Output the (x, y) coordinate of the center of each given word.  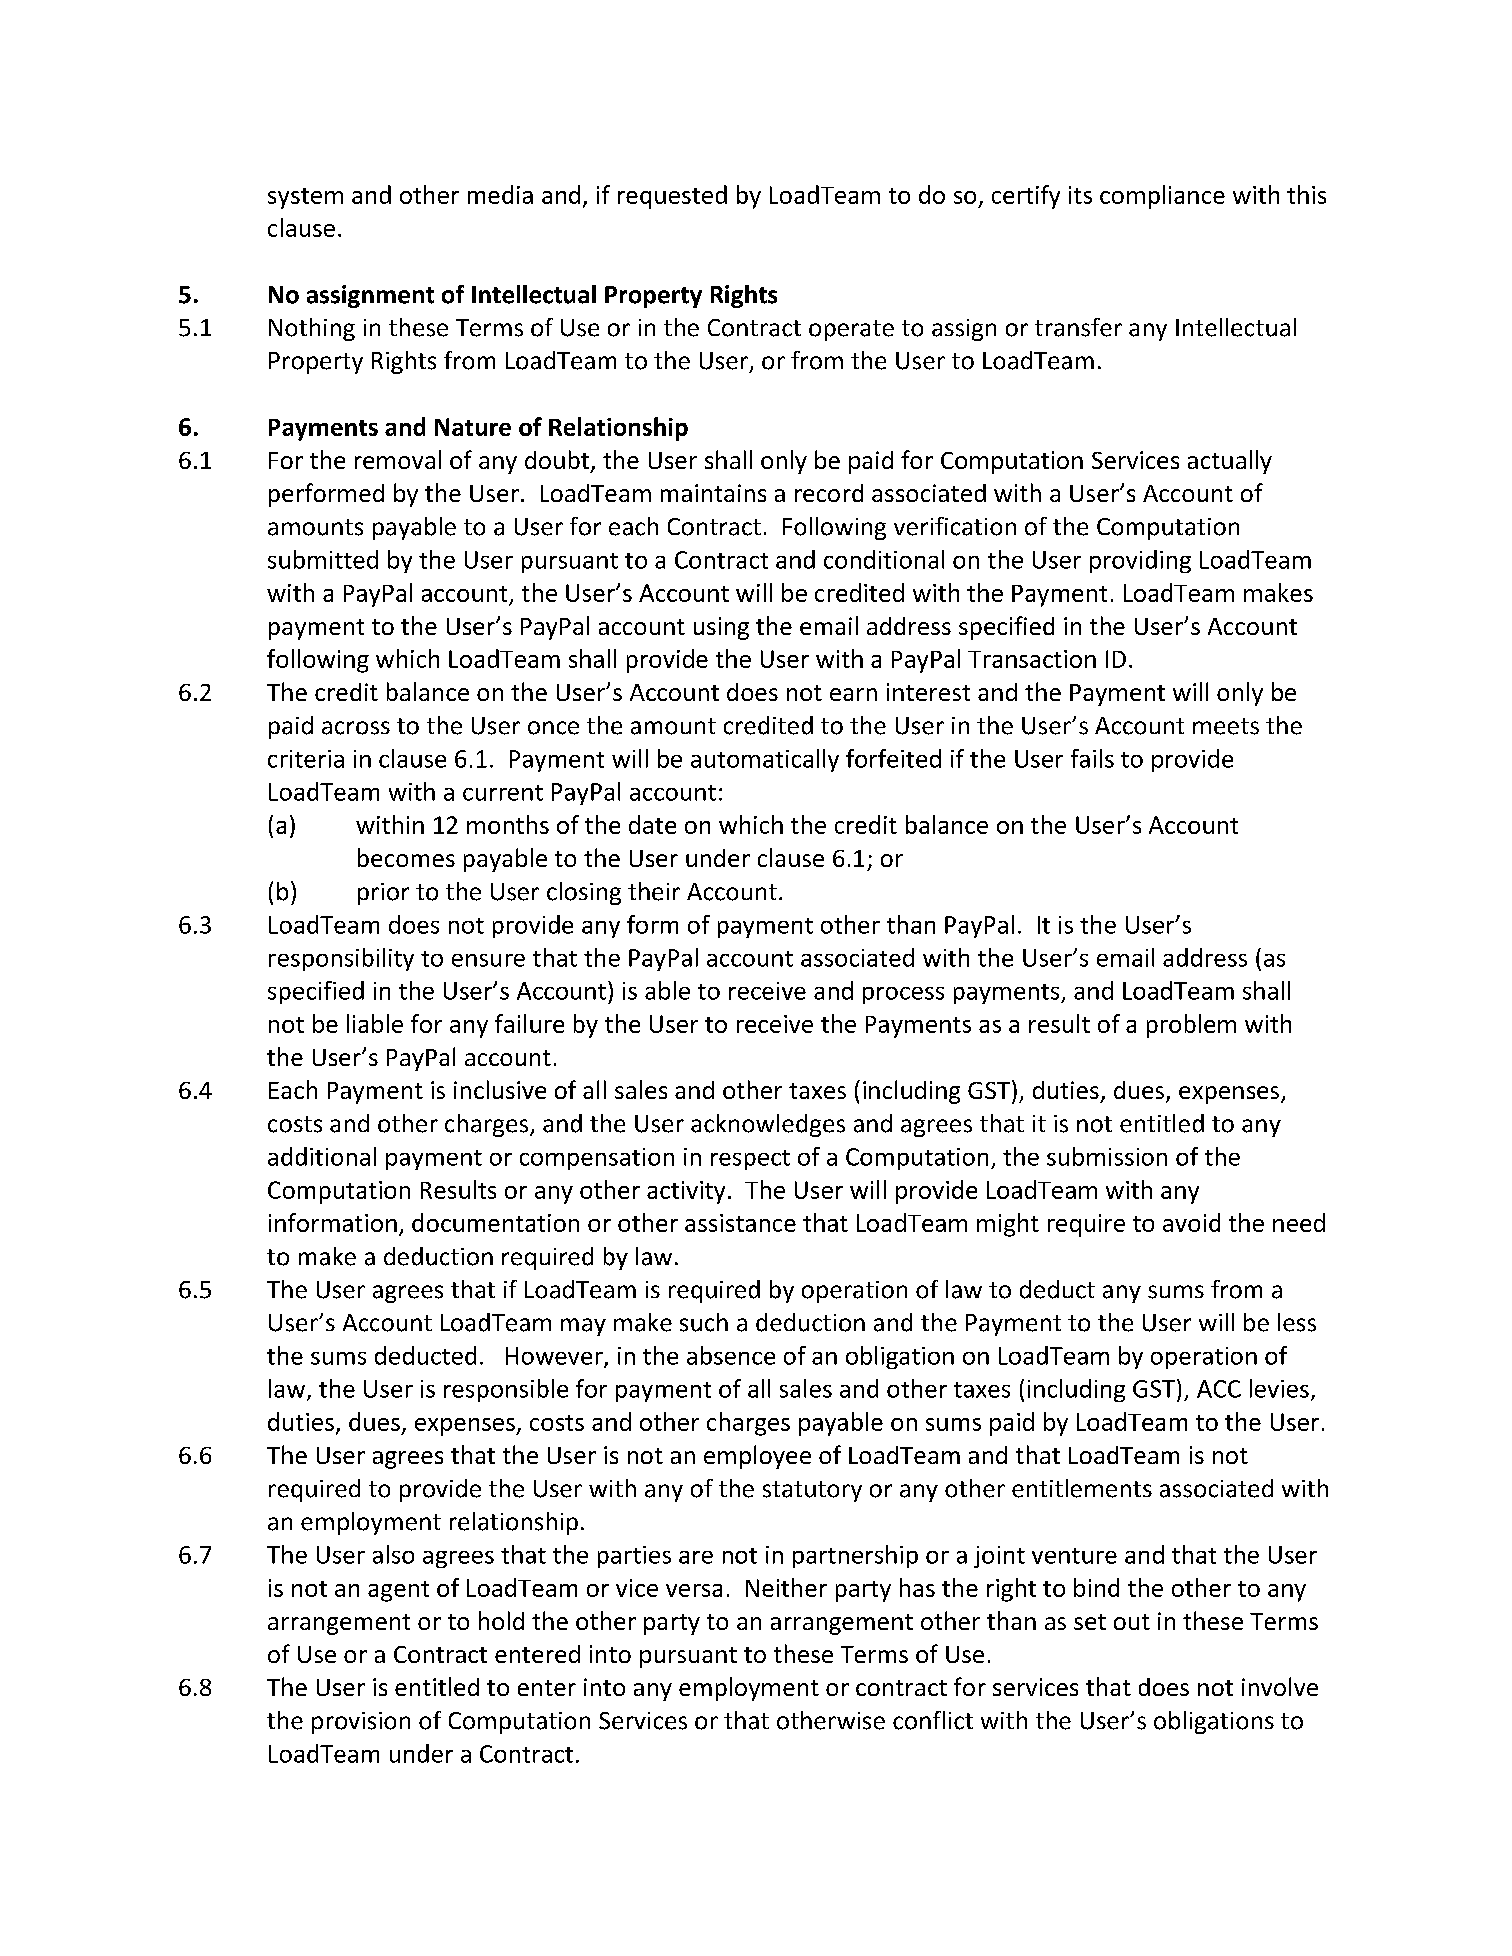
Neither (786, 1587)
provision (361, 1723)
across (356, 728)
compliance (1162, 197)
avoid (1191, 1222)
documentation (495, 1222)
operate (851, 330)
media (500, 194)
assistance (740, 1223)
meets (1226, 726)
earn (853, 694)
